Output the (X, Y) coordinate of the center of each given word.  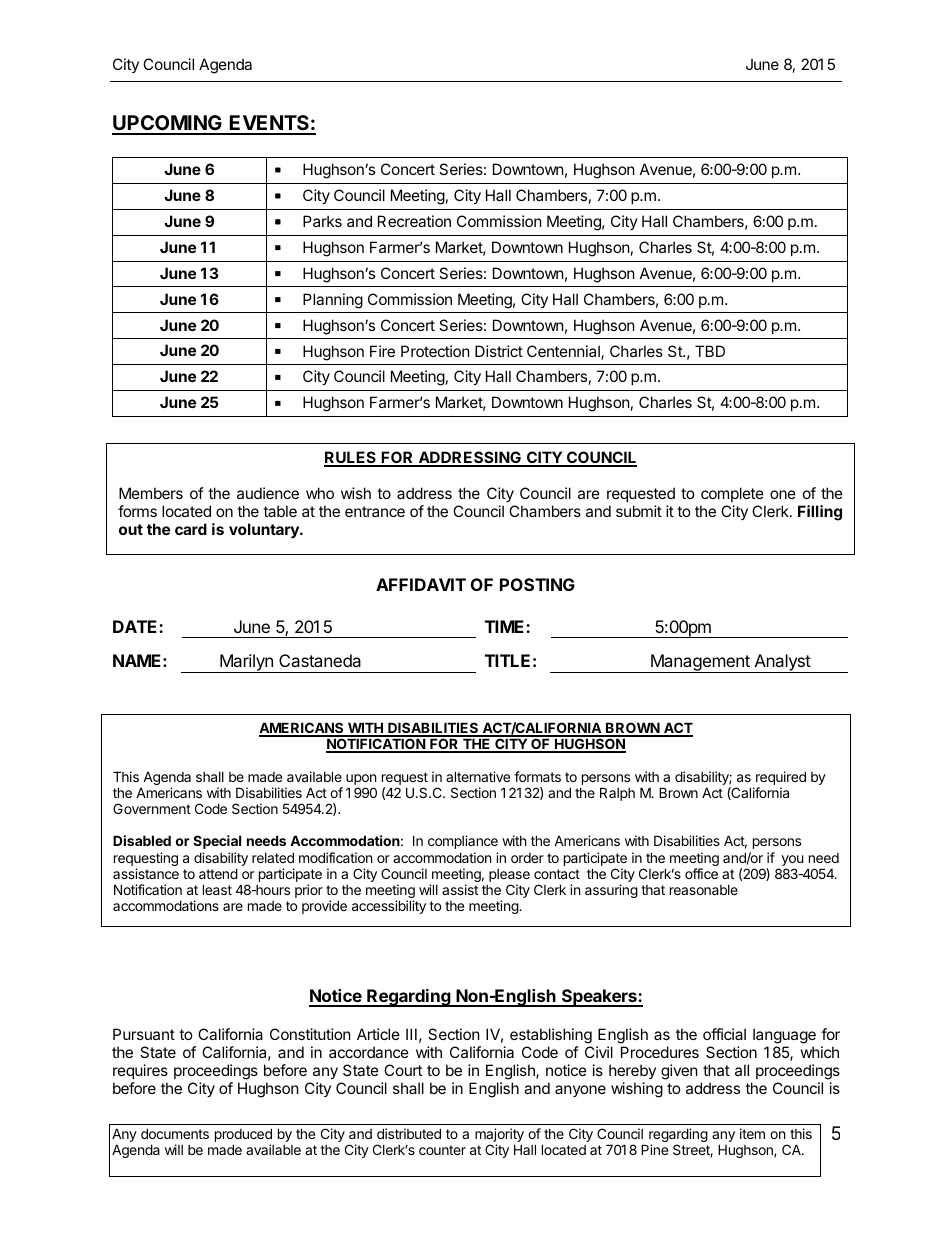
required (781, 779)
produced (243, 1136)
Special (217, 842)
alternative (478, 776)
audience (268, 493)
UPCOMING (168, 124)
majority (499, 1136)
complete (732, 494)
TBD (710, 351)
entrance (375, 511)
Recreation (414, 221)
